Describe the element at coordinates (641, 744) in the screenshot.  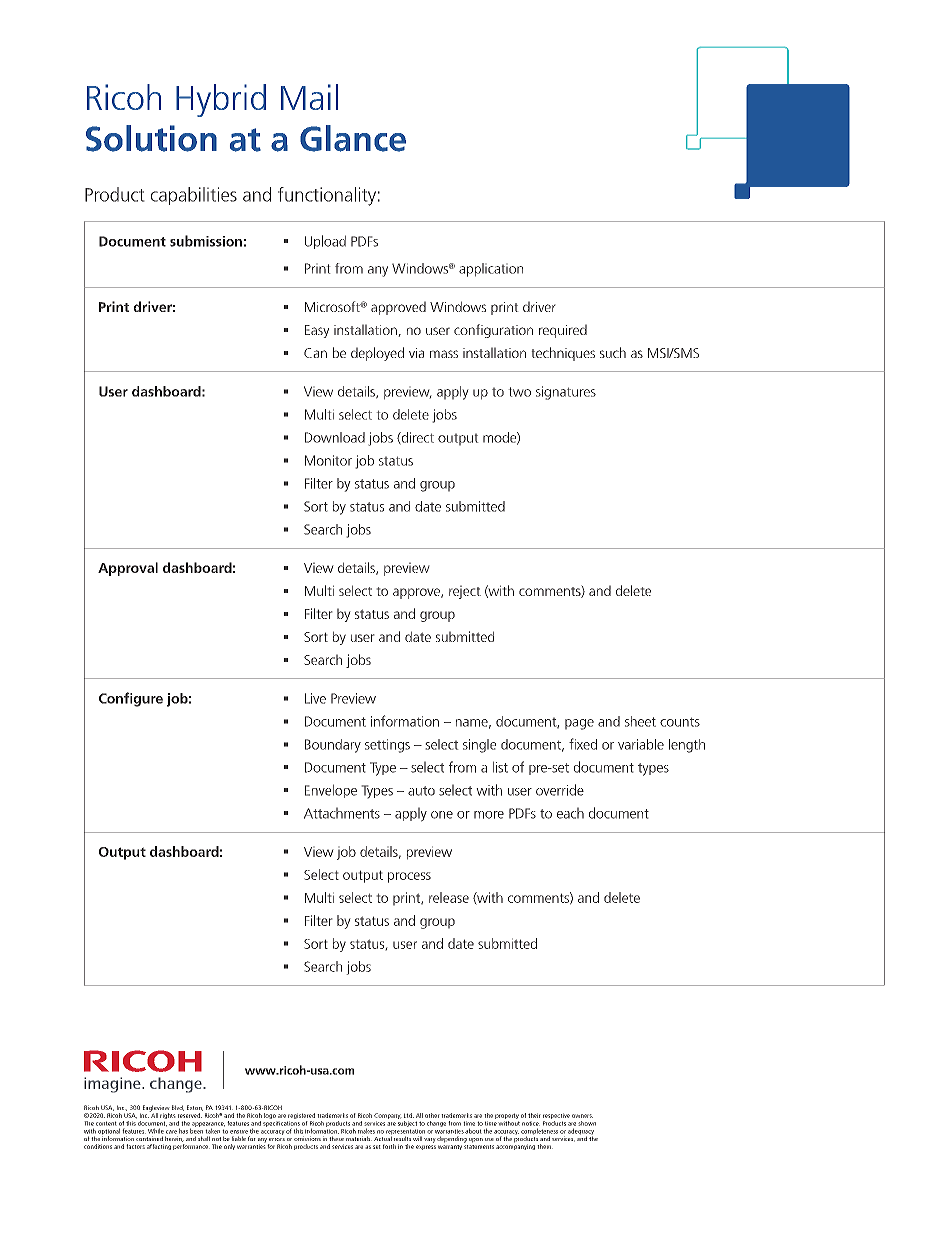
I see `variable` at that location.
